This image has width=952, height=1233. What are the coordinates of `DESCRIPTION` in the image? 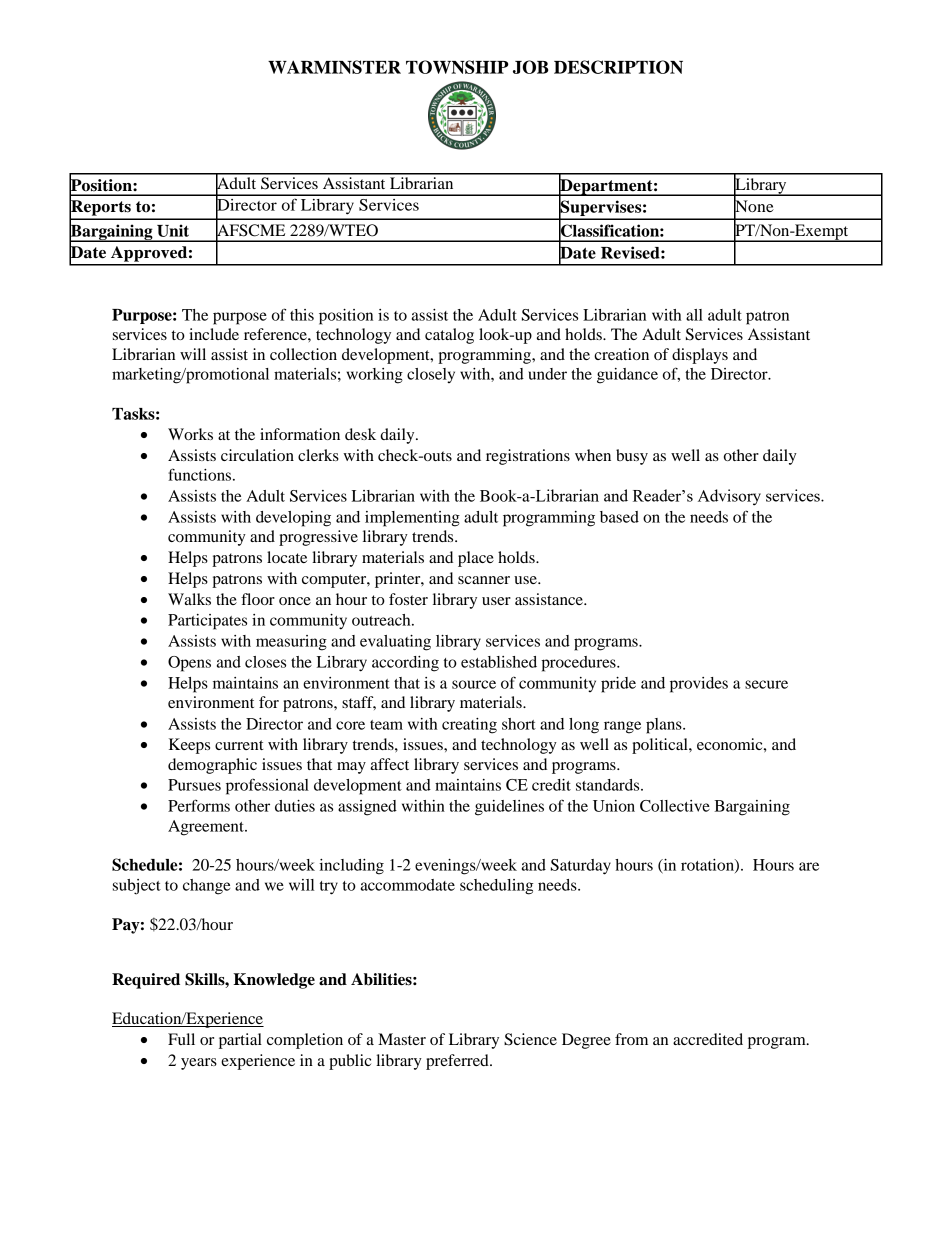 It's located at (618, 67).
